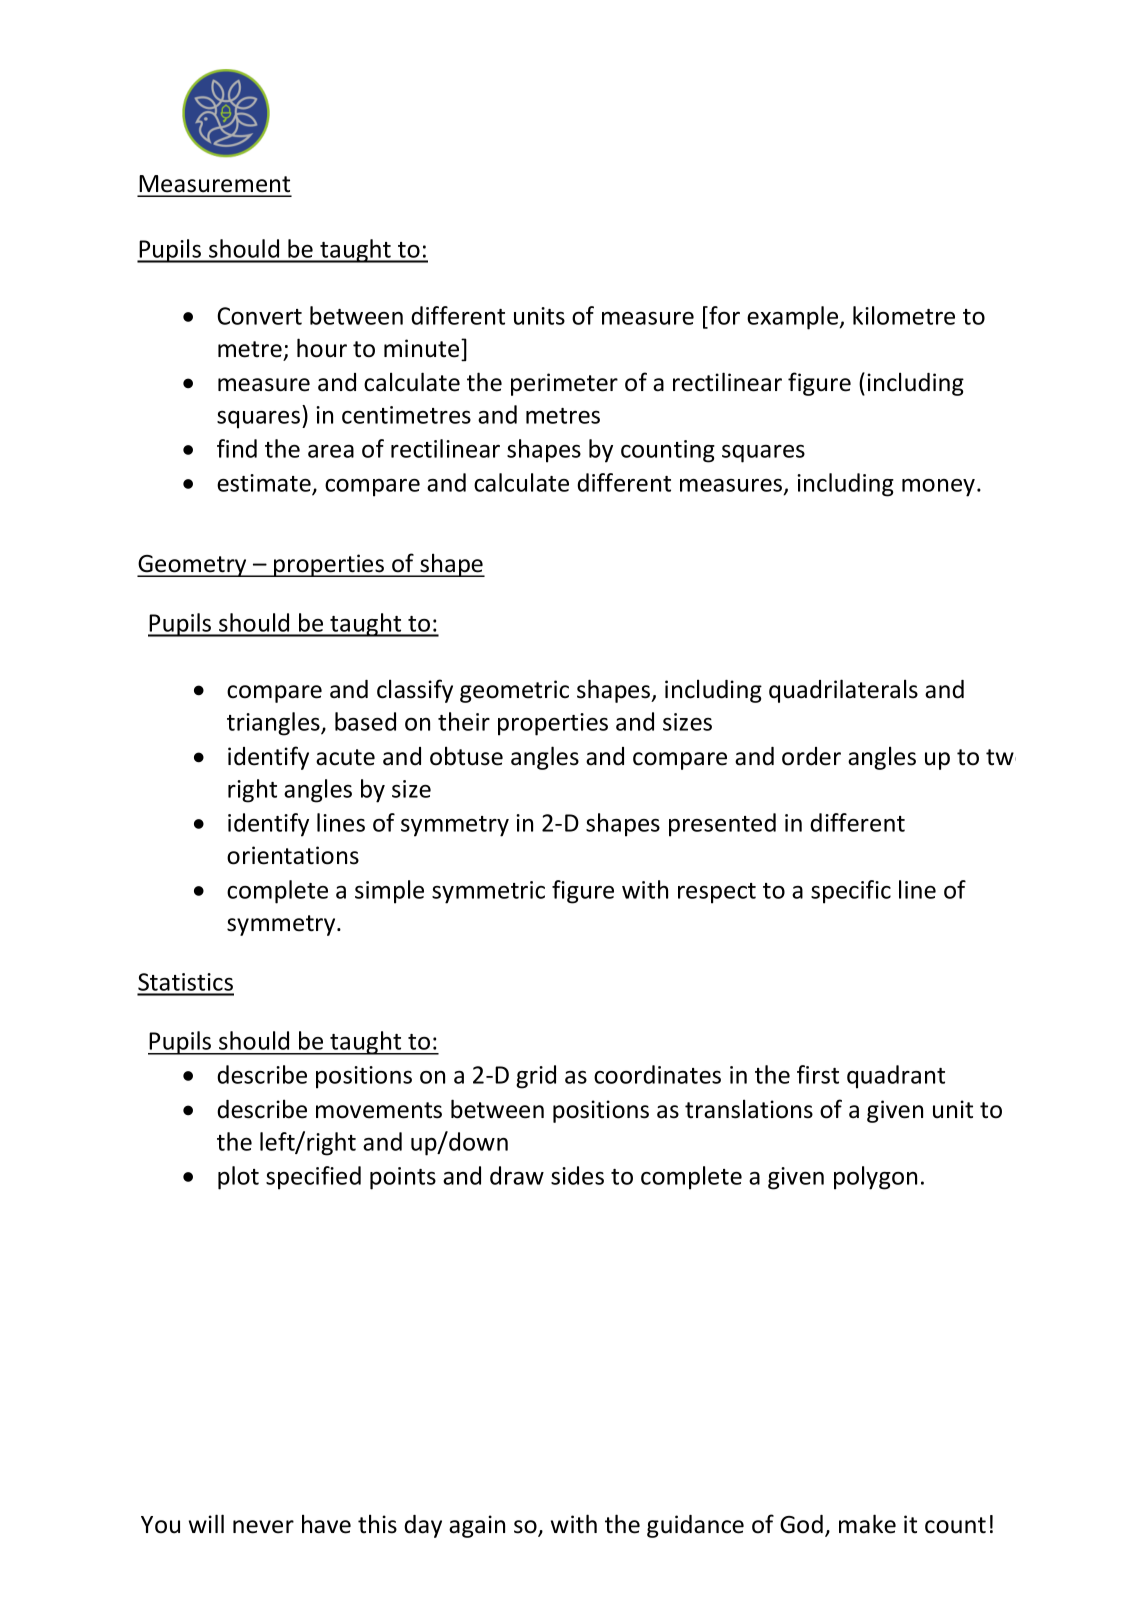  I want to click on quadrilaterals, so click(843, 691).
